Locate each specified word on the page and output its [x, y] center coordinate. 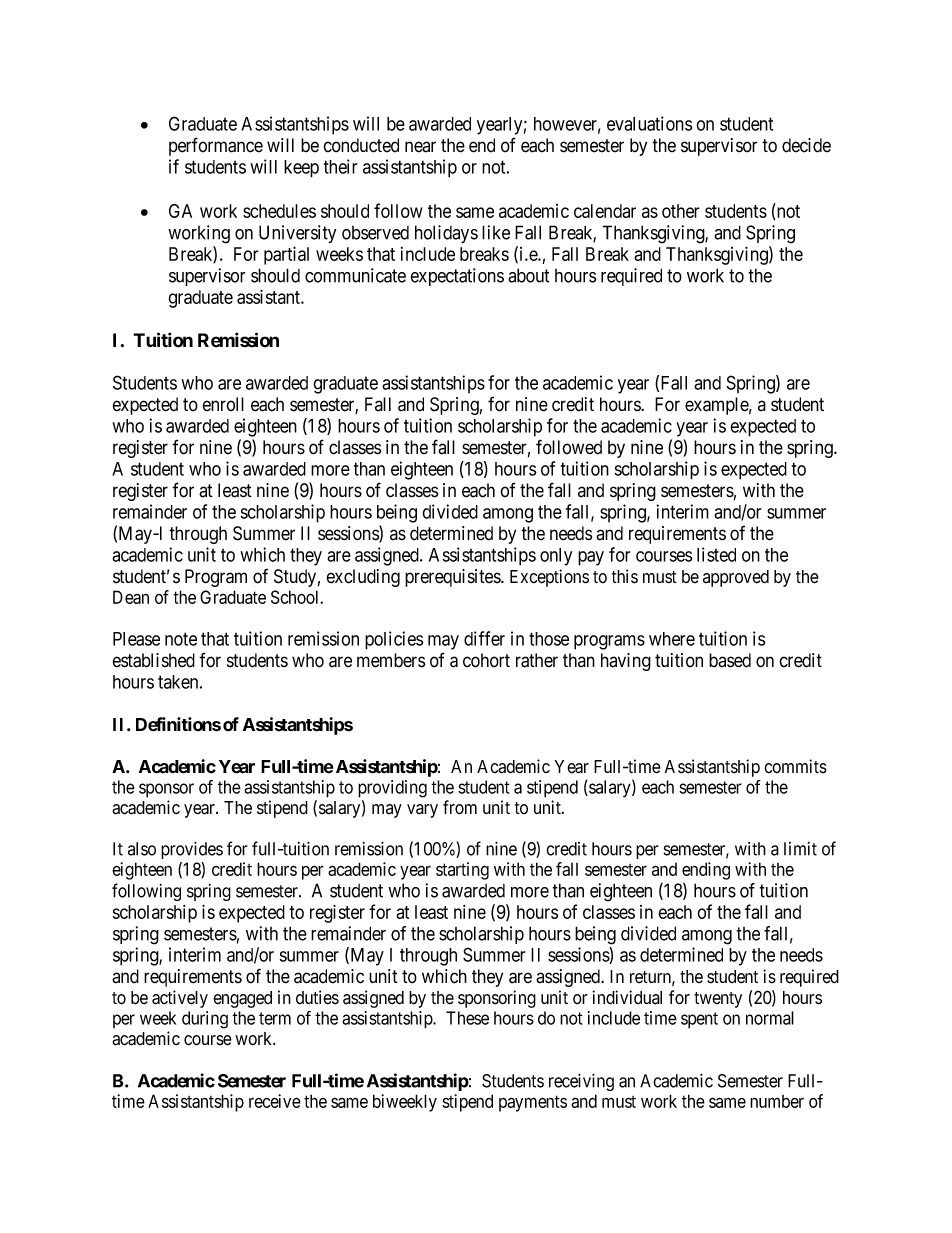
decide [806, 145]
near [420, 147]
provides [192, 850]
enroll [223, 404]
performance [216, 146]
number [777, 1101]
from [460, 807]
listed [716, 554]
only [556, 557]
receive [275, 1101]
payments [533, 1103]
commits [795, 766]
